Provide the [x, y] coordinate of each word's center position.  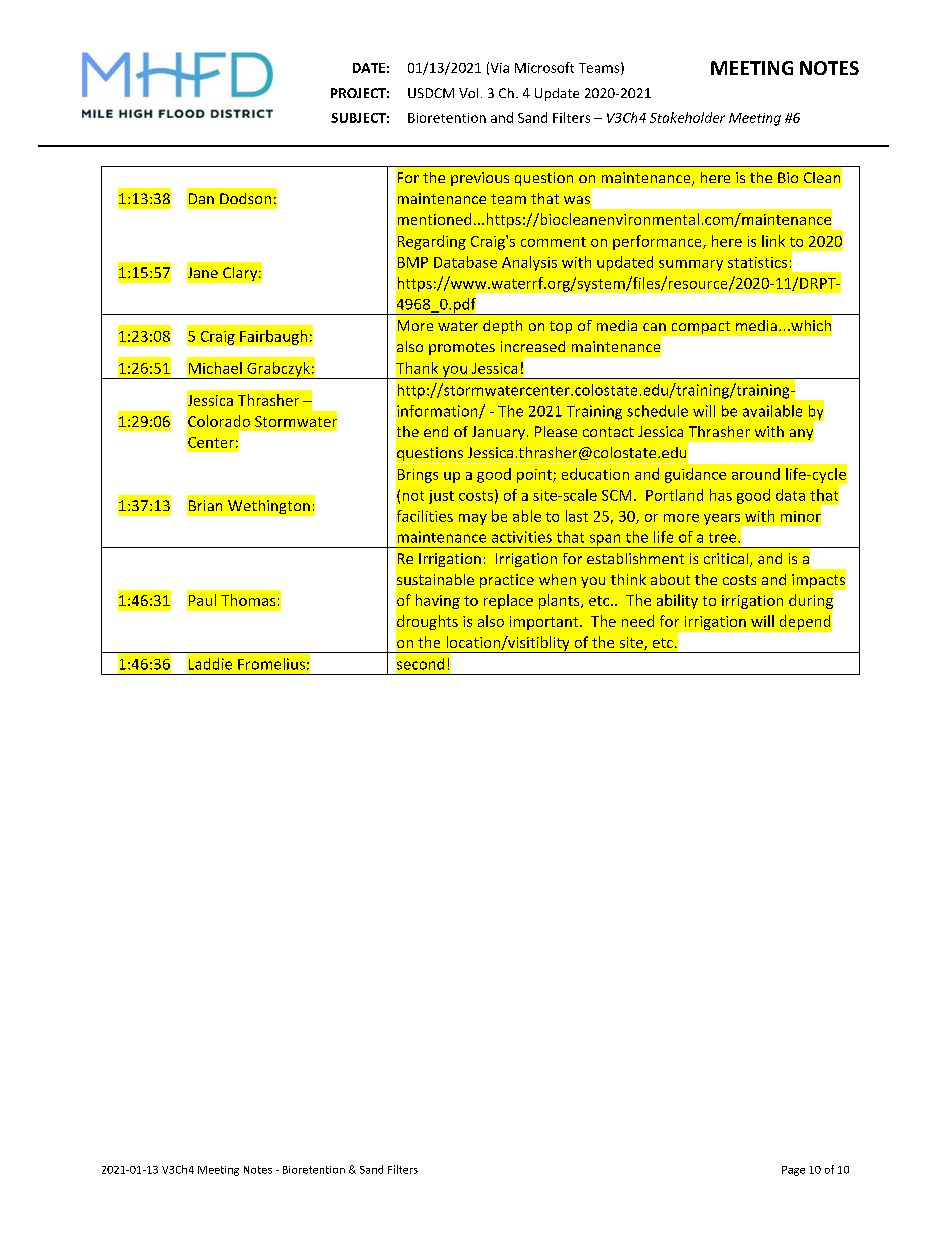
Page [793, 1171]
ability [677, 601]
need [638, 621]
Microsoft [544, 67]
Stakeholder [687, 117]
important [545, 623]
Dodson [245, 198]
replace [508, 601]
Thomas [248, 600]
